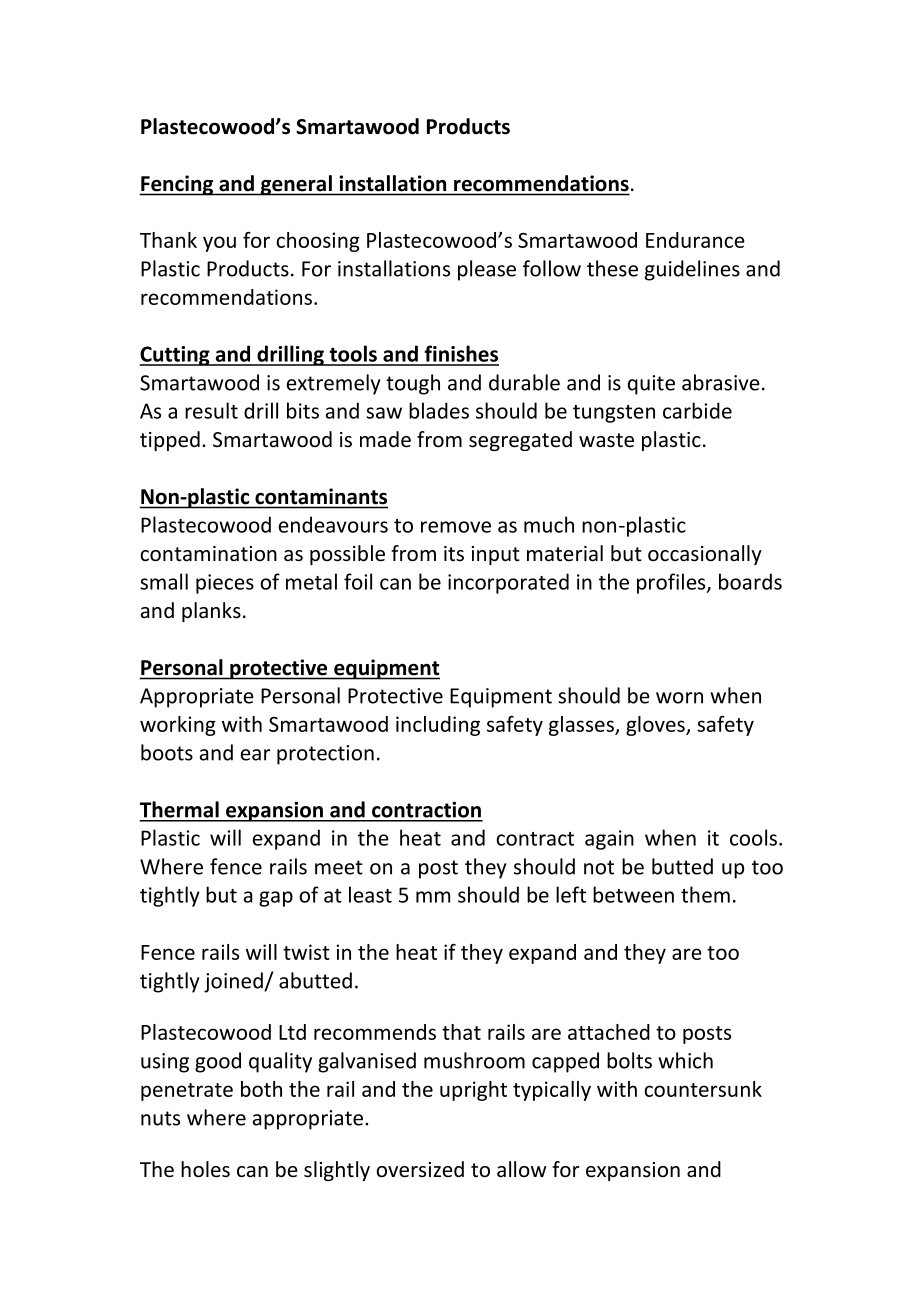 The height and width of the screenshot is (1309, 924). Describe the element at coordinates (178, 726) in the screenshot. I see `working` at that location.
